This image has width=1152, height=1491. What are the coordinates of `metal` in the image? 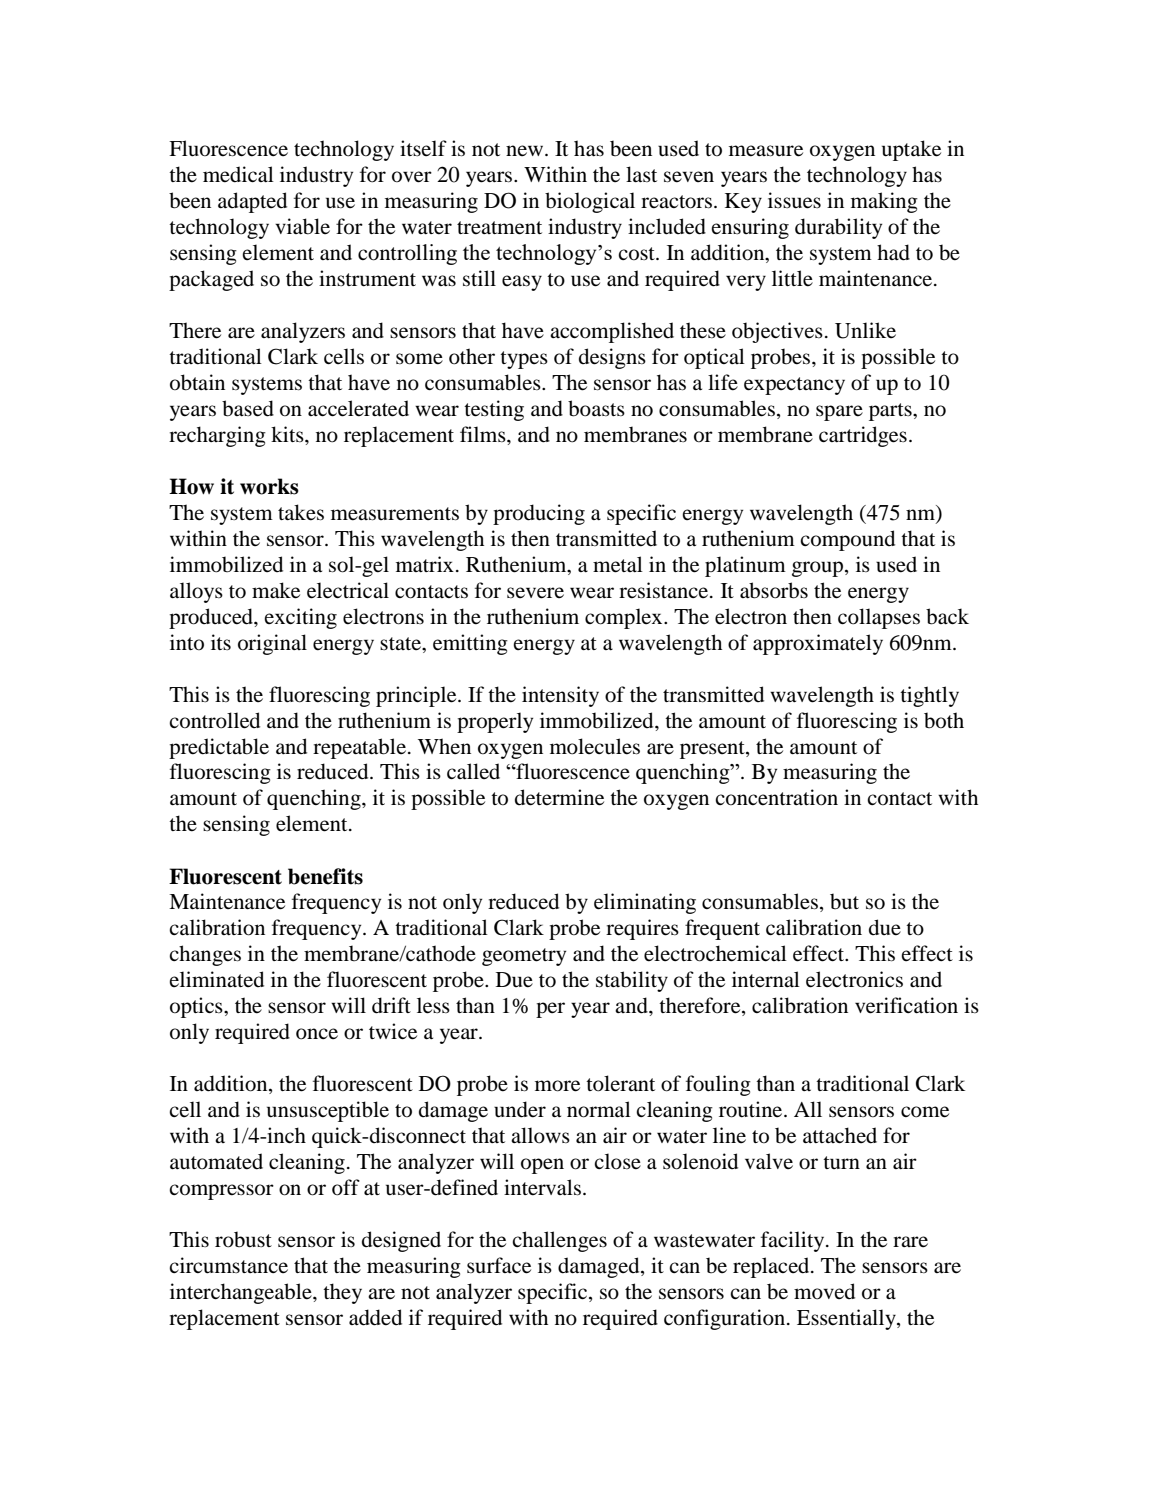 It's located at (618, 564).
